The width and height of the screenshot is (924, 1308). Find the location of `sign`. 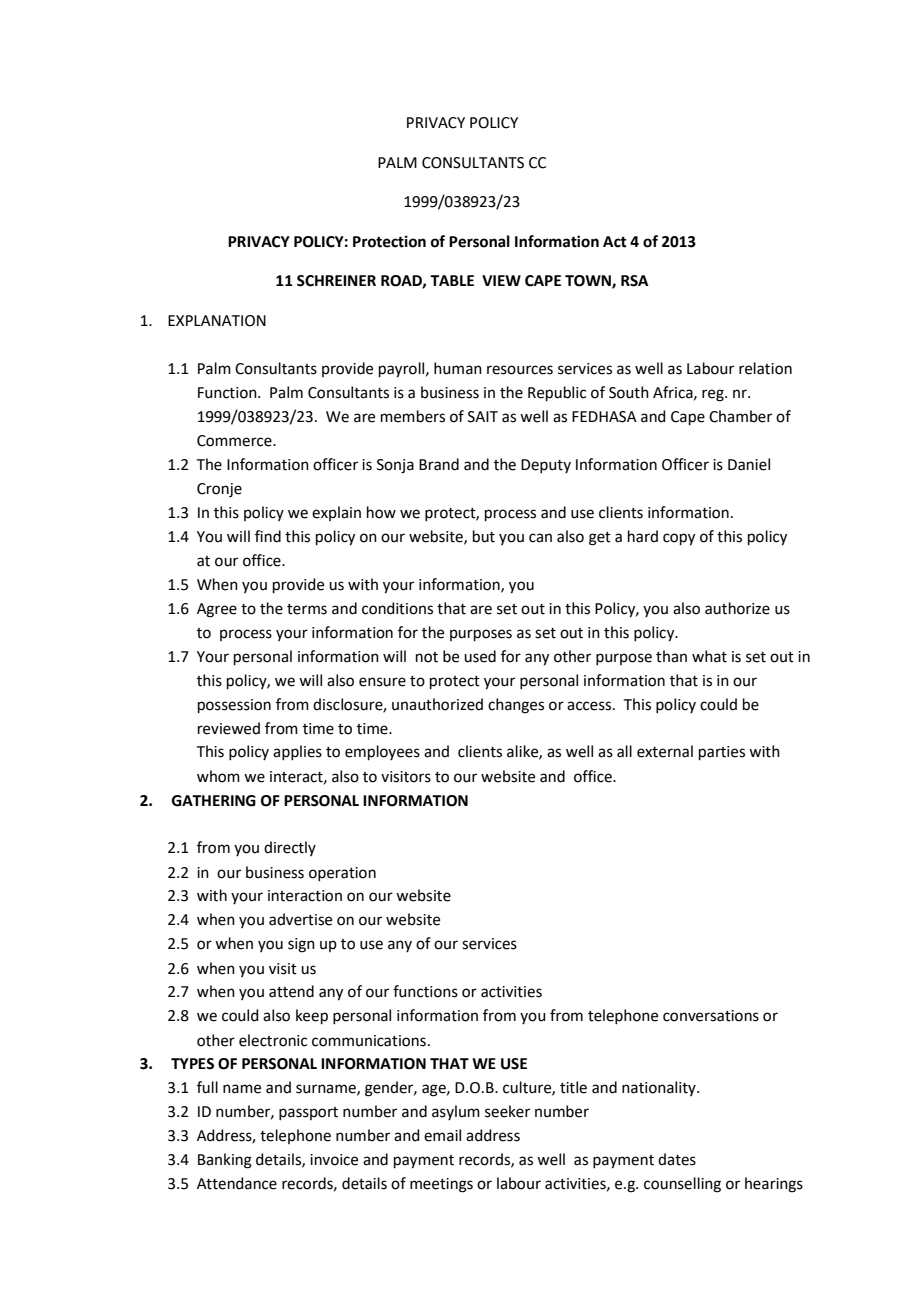

sign is located at coordinates (301, 945).
